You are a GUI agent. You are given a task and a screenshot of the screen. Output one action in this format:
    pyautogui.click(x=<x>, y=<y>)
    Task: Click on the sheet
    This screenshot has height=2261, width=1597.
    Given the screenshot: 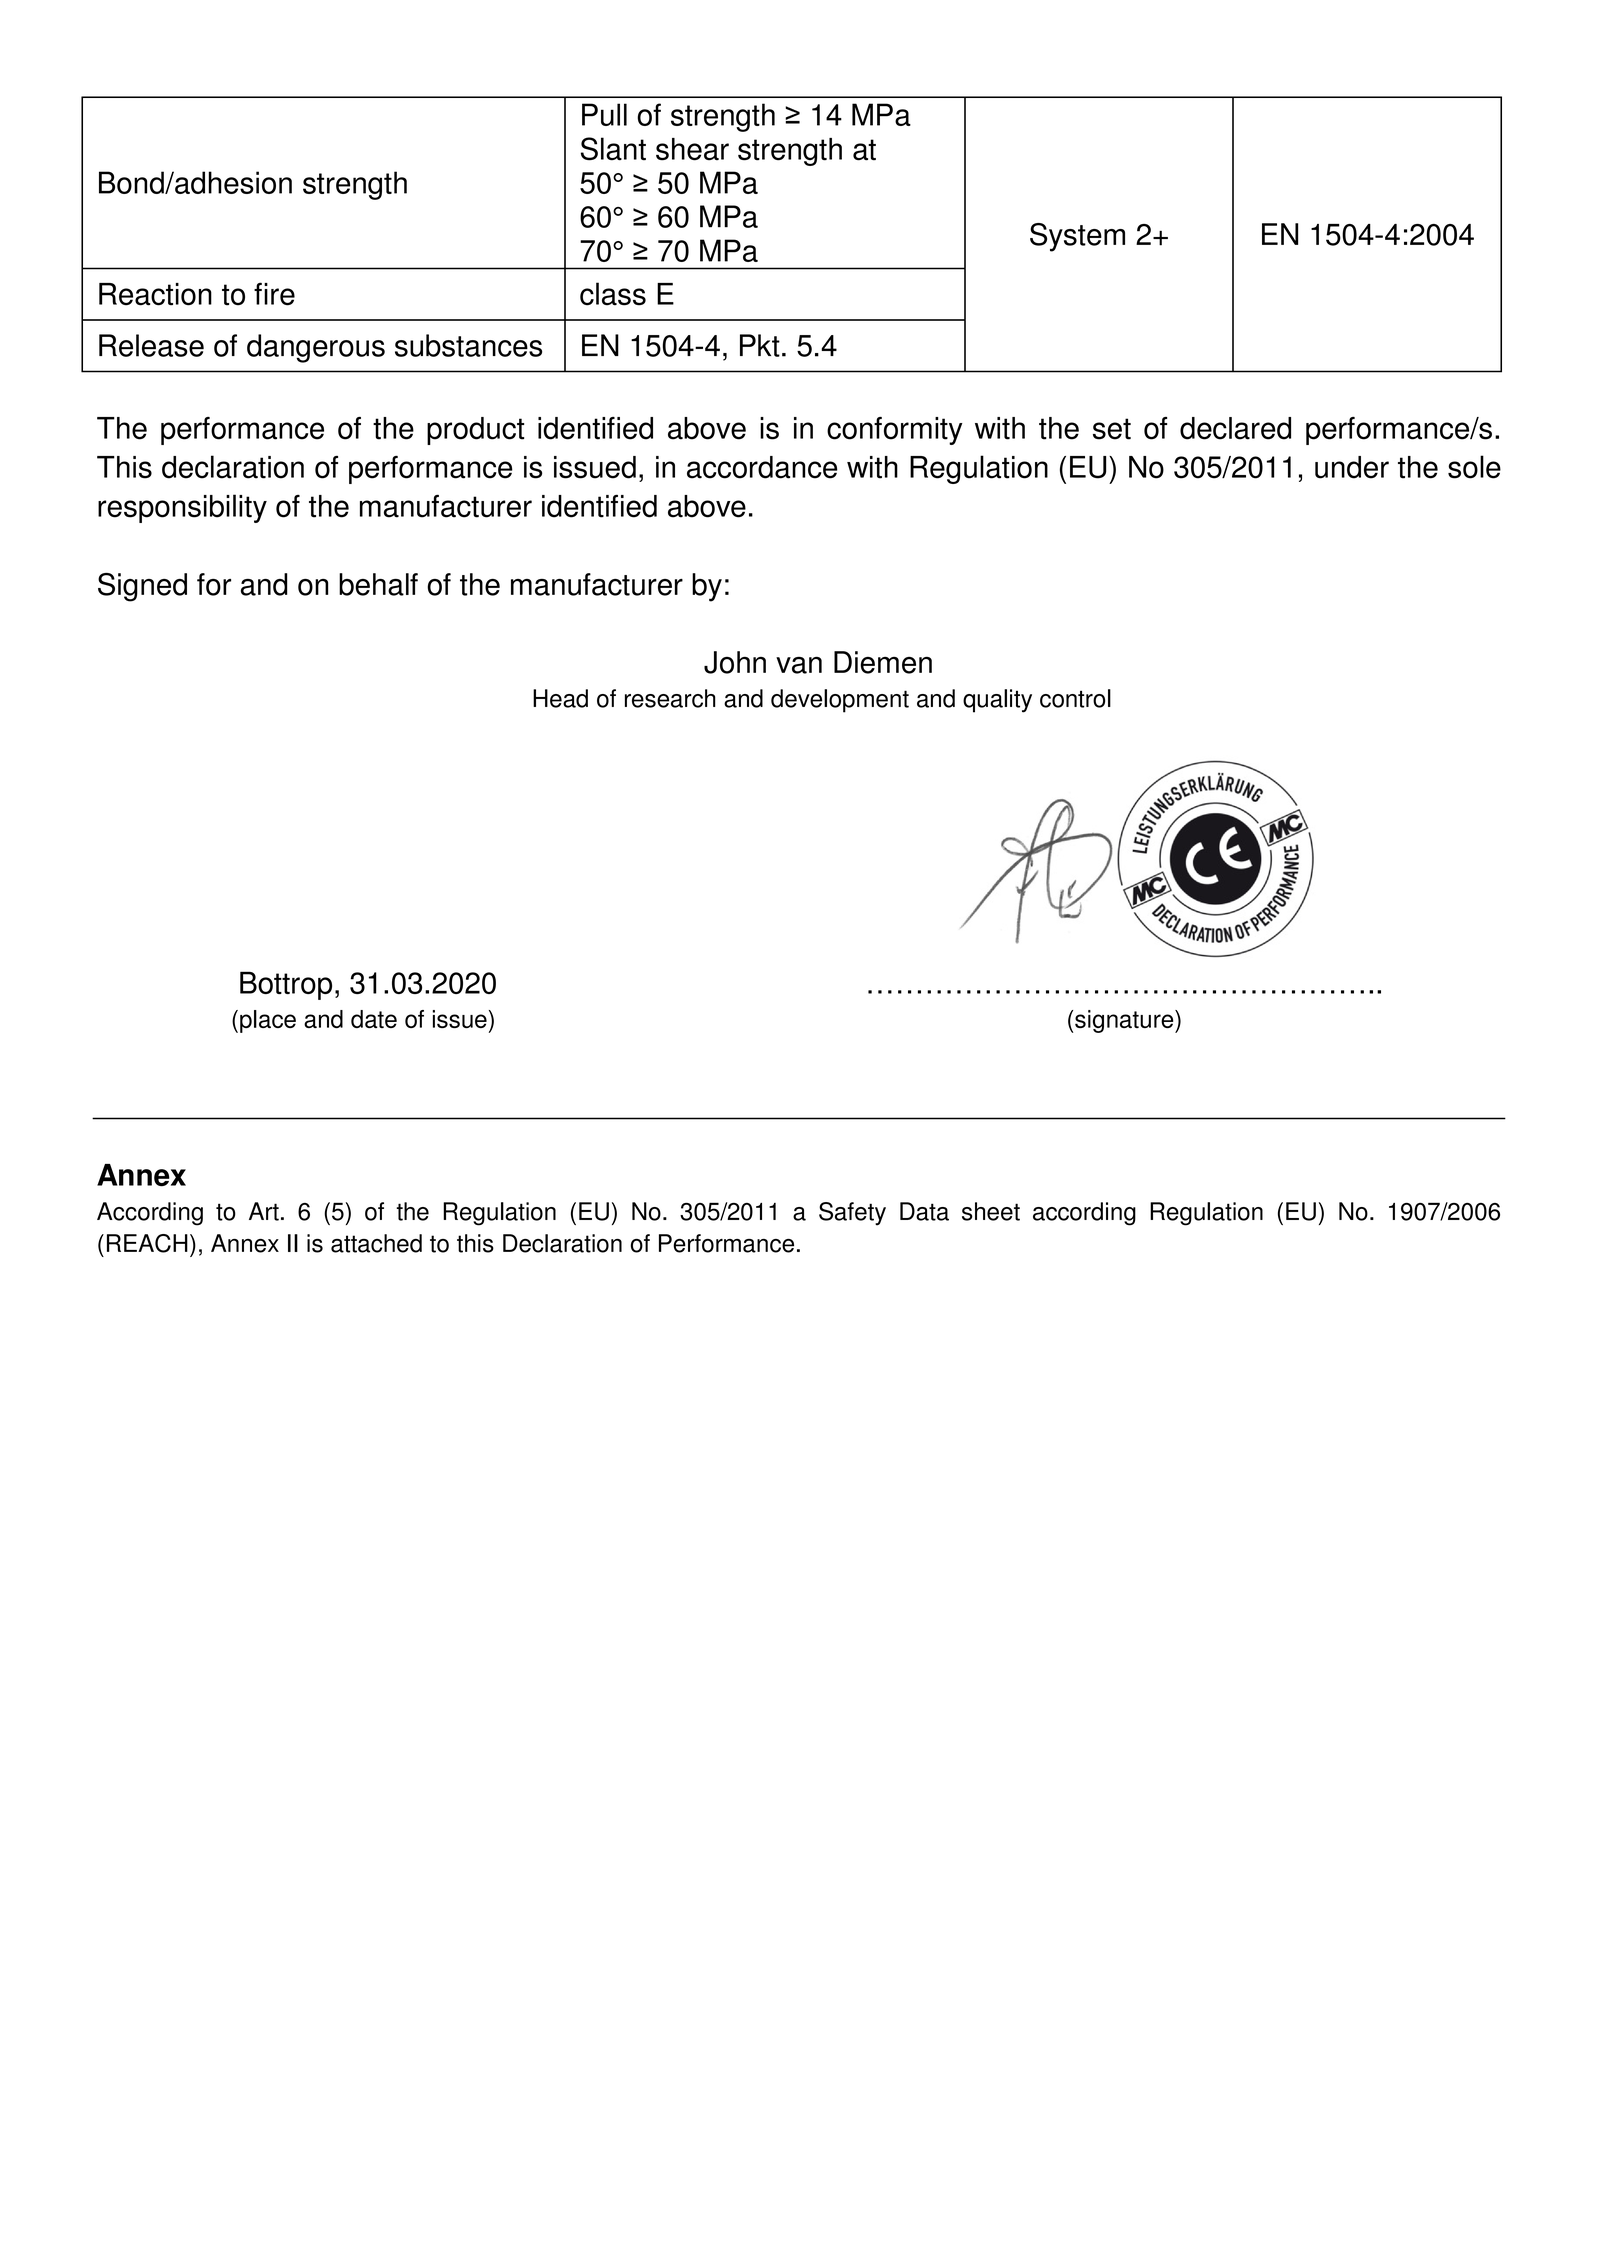 What is the action you would take?
    pyautogui.click(x=991, y=1211)
